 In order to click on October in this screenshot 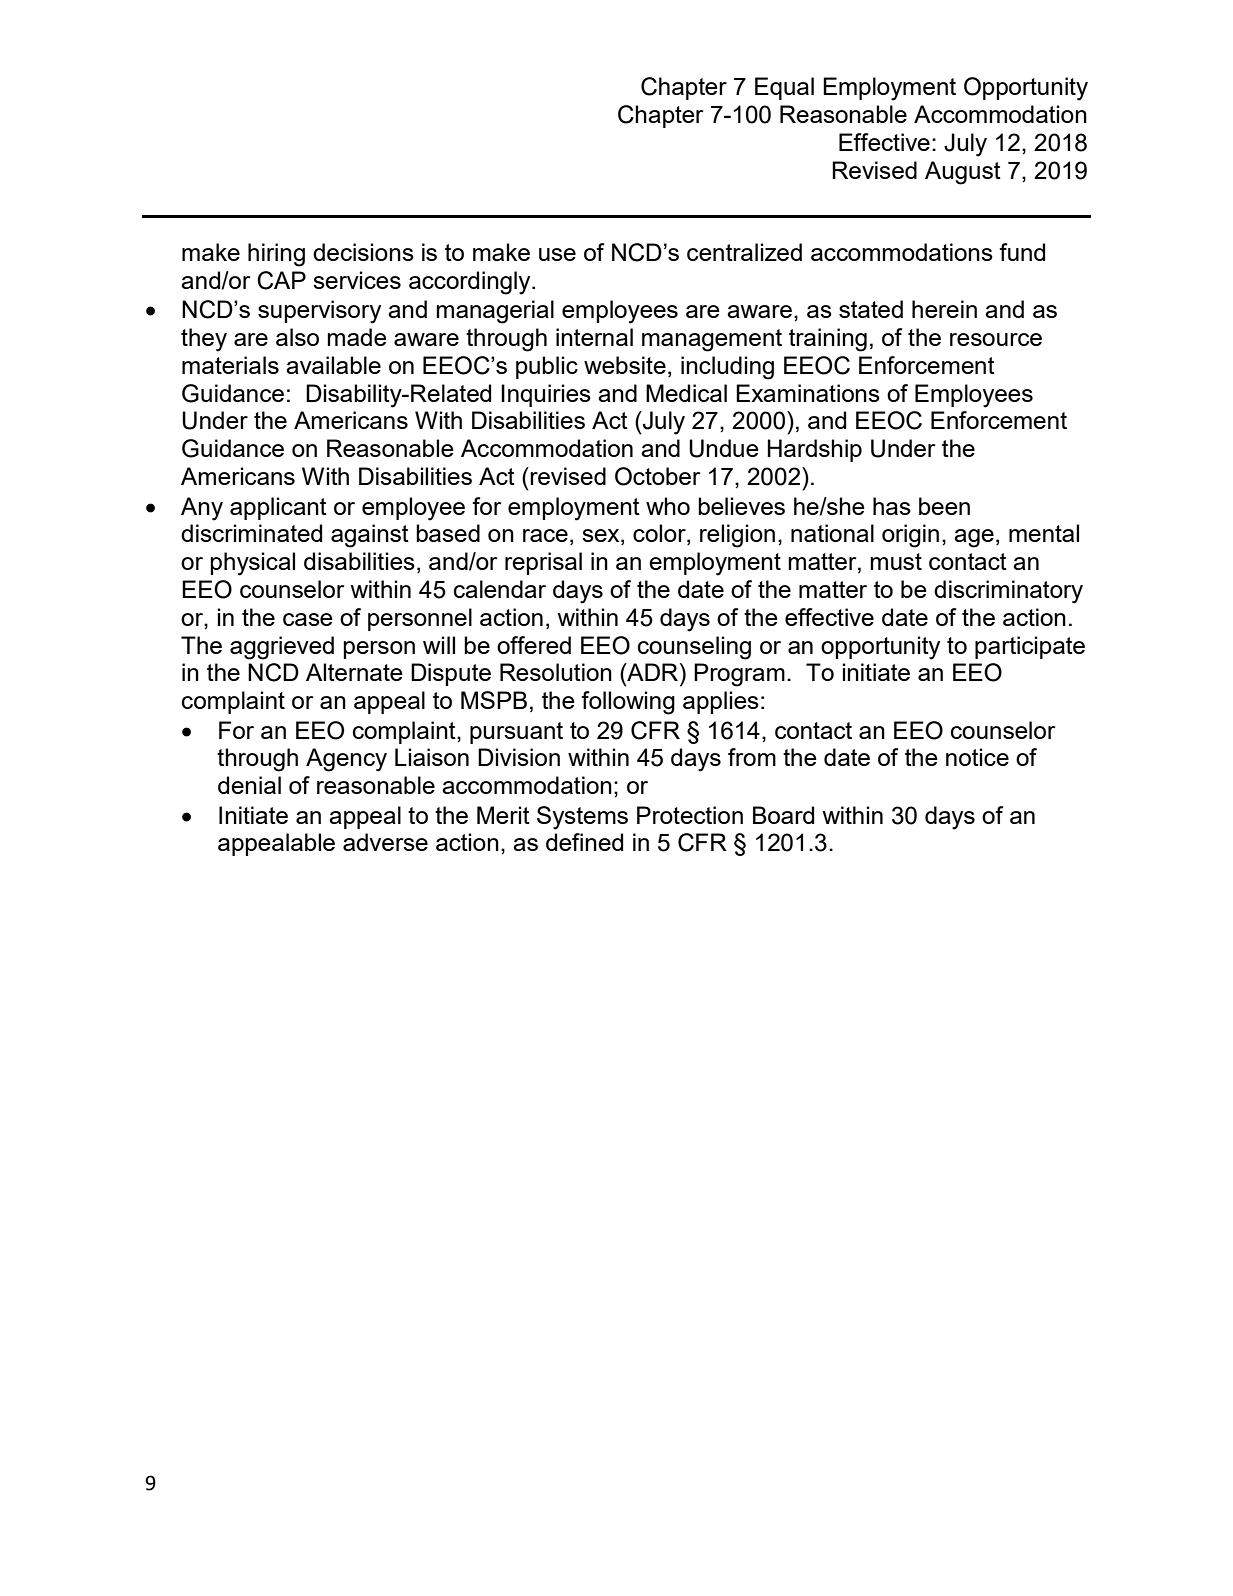, I will do `click(657, 476)`.
